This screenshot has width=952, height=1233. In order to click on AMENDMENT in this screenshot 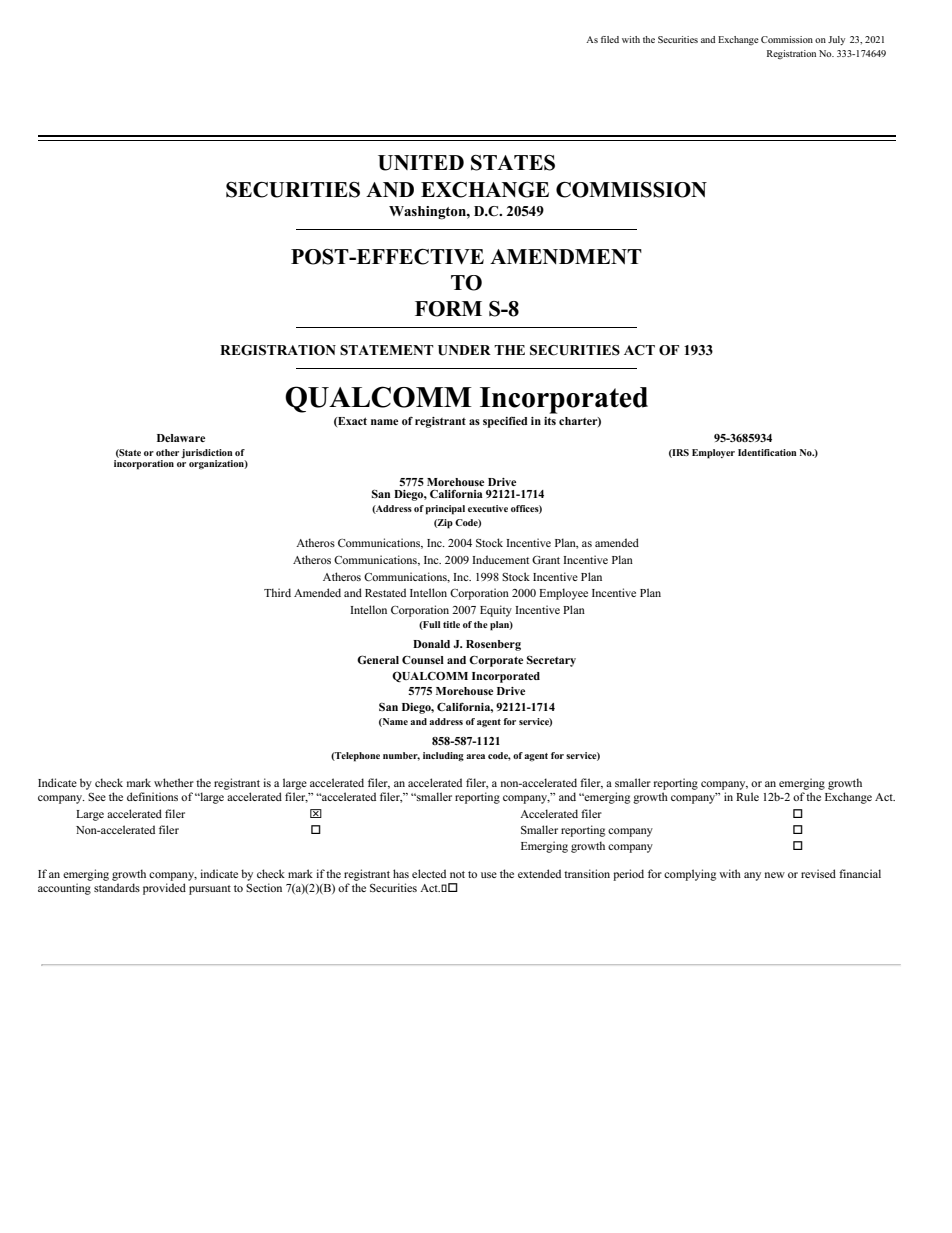, I will do `click(566, 256)`.
